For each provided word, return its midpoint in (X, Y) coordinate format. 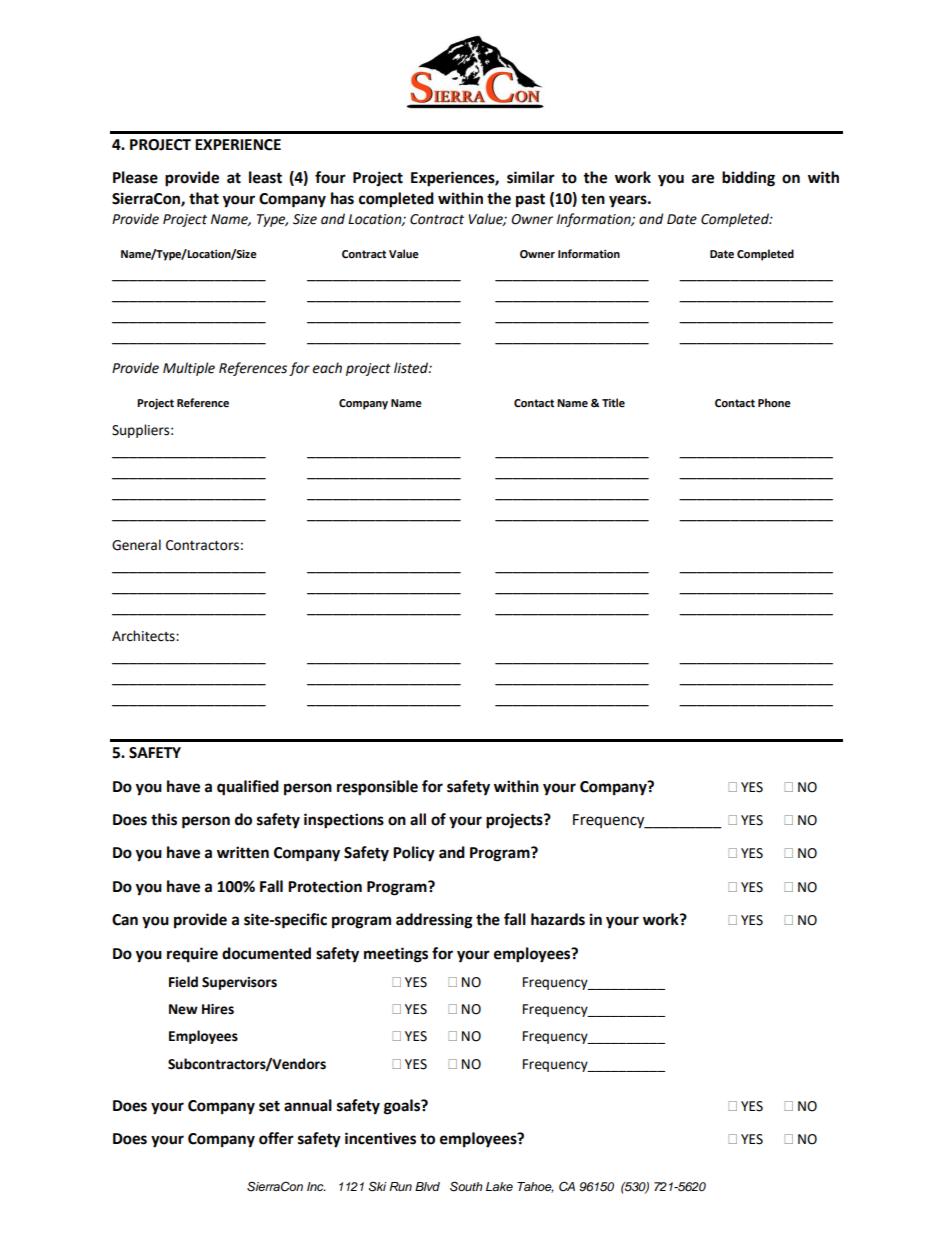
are (703, 179)
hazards (558, 919)
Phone (774, 403)
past (530, 200)
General (136, 545)
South (466, 1186)
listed (412, 368)
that (204, 198)
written (243, 852)
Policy (414, 854)
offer (276, 1138)
